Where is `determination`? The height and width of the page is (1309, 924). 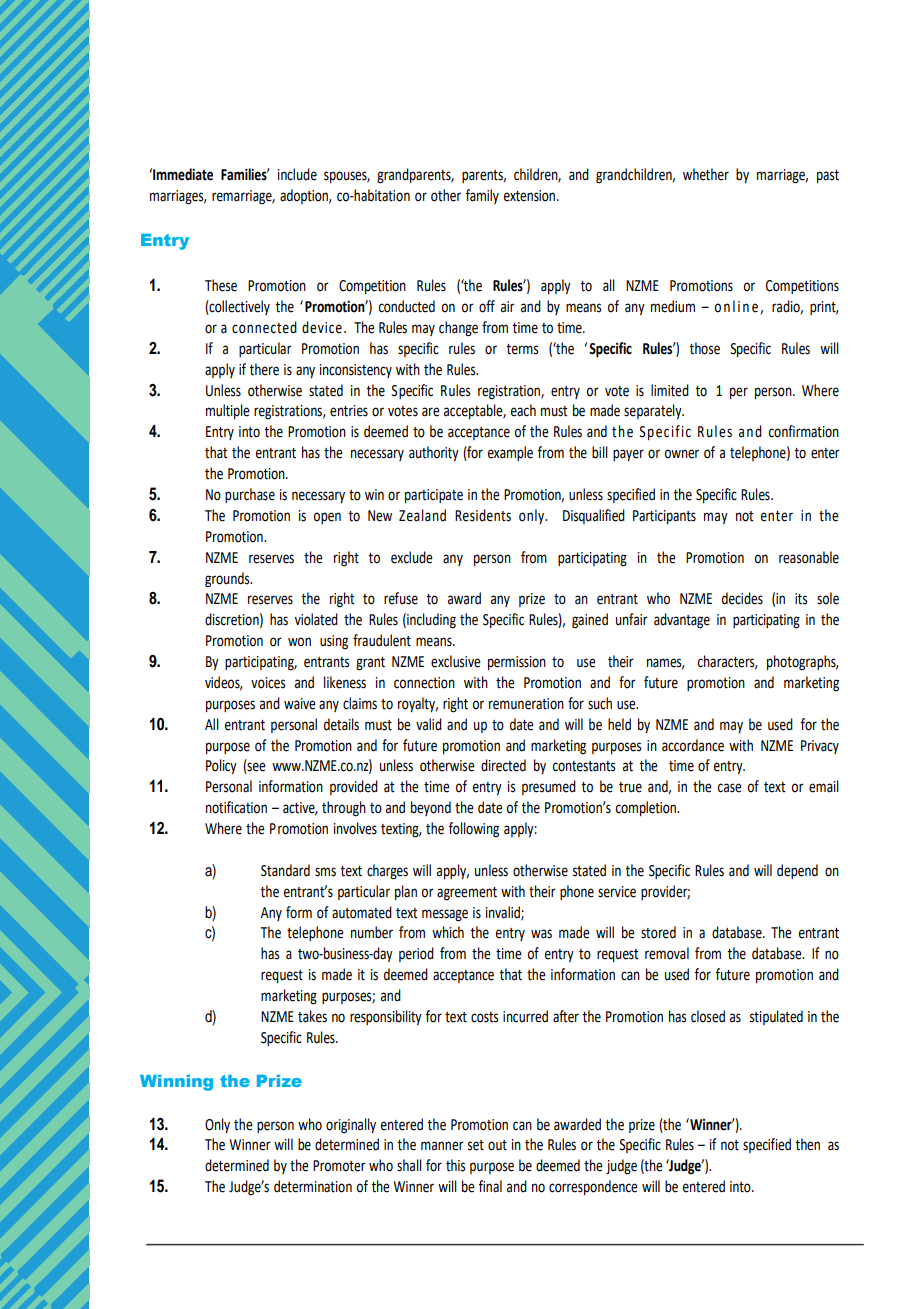
determination is located at coordinates (313, 1186).
